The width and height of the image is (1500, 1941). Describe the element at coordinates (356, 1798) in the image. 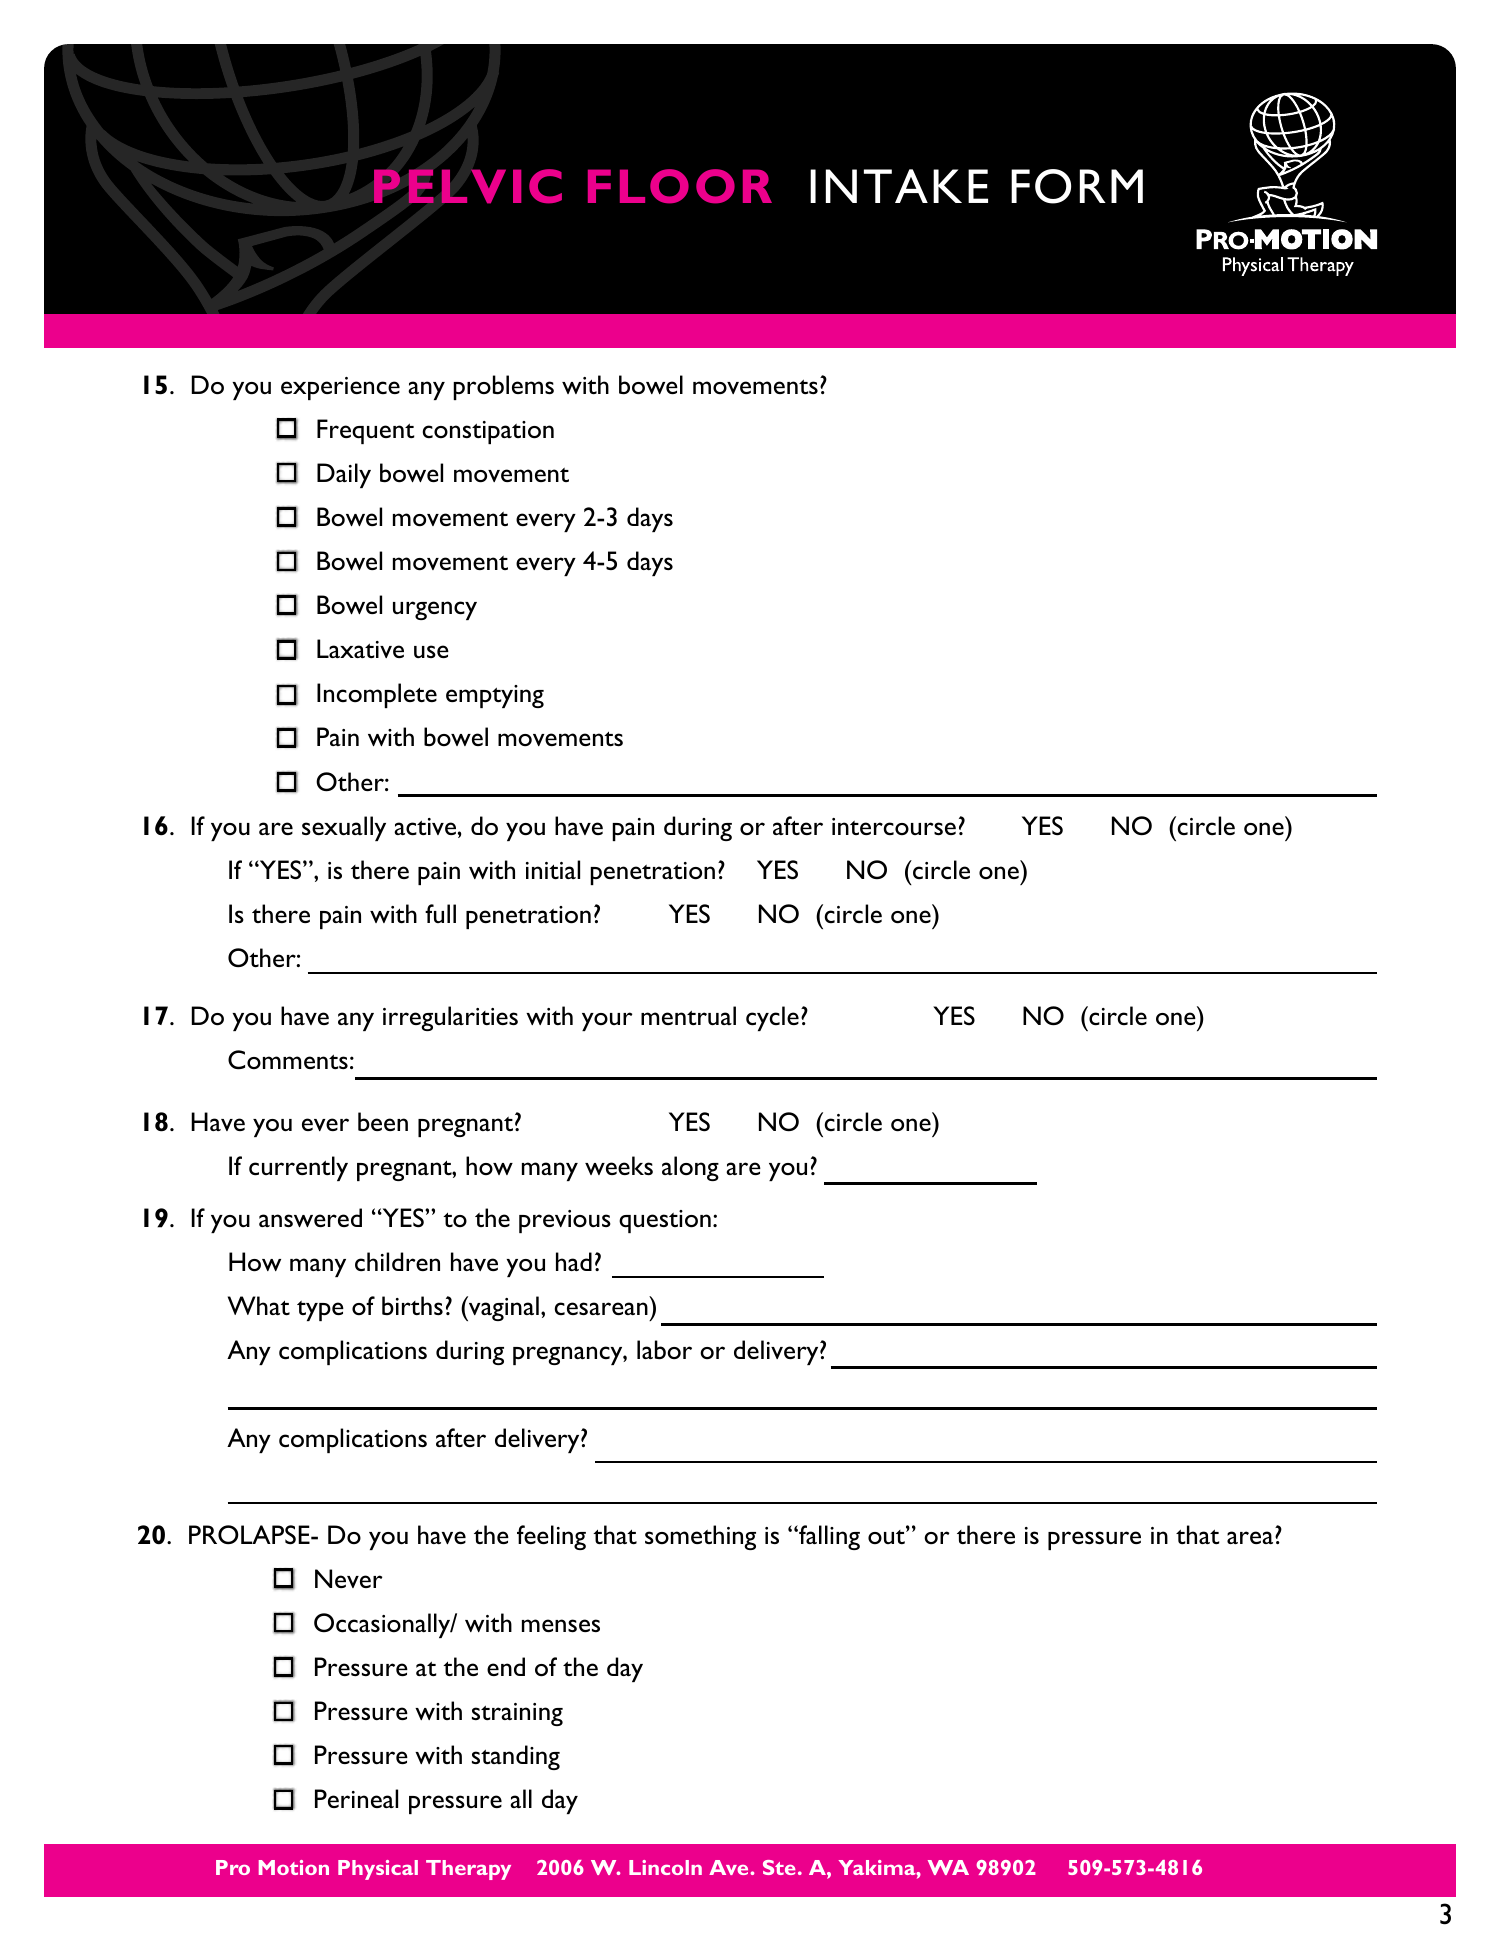

I see `Perineal` at that location.
